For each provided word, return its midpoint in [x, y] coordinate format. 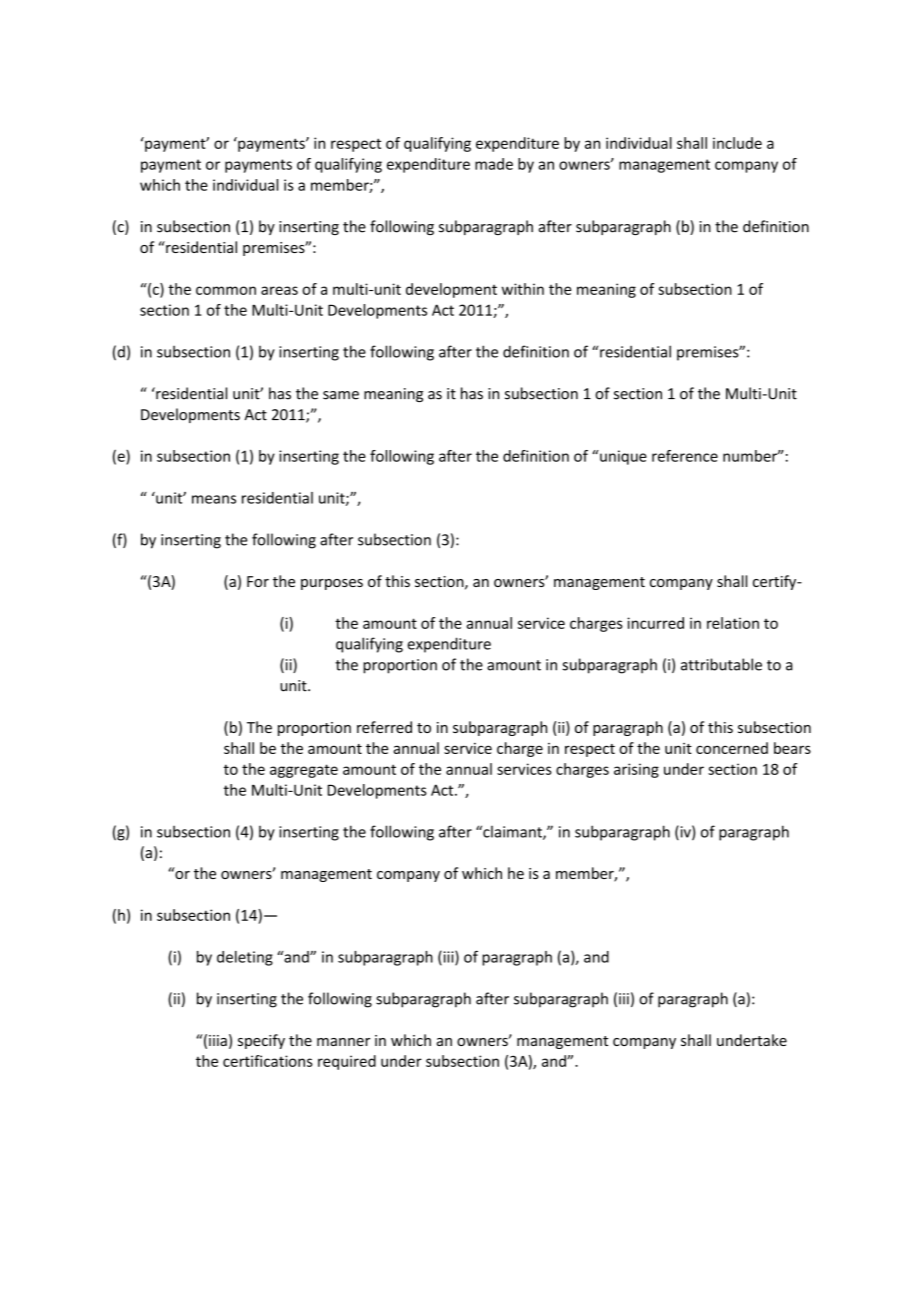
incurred [655, 623]
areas [279, 290]
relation [733, 623]
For [258, 581]
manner [343, 1042]
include [737, 143]
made [494, 164]
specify [261, 1041]
